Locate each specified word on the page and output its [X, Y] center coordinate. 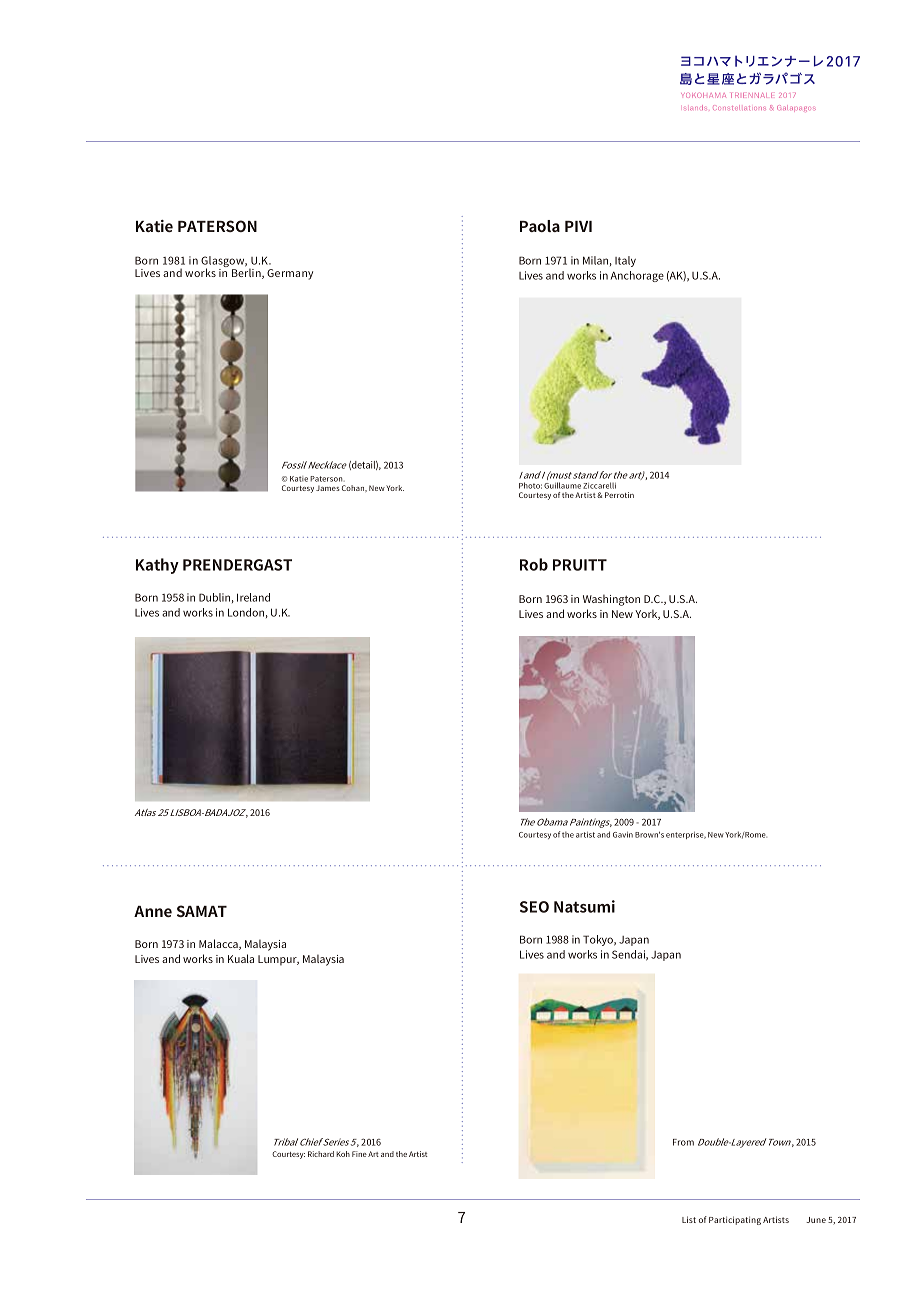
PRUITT [580, 565]
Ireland [253, 597]
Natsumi [584, 906]
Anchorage [637, 276]
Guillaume [562, 485]
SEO [534, 907]
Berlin [247, 272]
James [328, 488]
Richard [321, 1154]
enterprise [686, 835]
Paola [540, 226]
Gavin [623, 835]
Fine [359, 1154]
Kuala [241, 958]
